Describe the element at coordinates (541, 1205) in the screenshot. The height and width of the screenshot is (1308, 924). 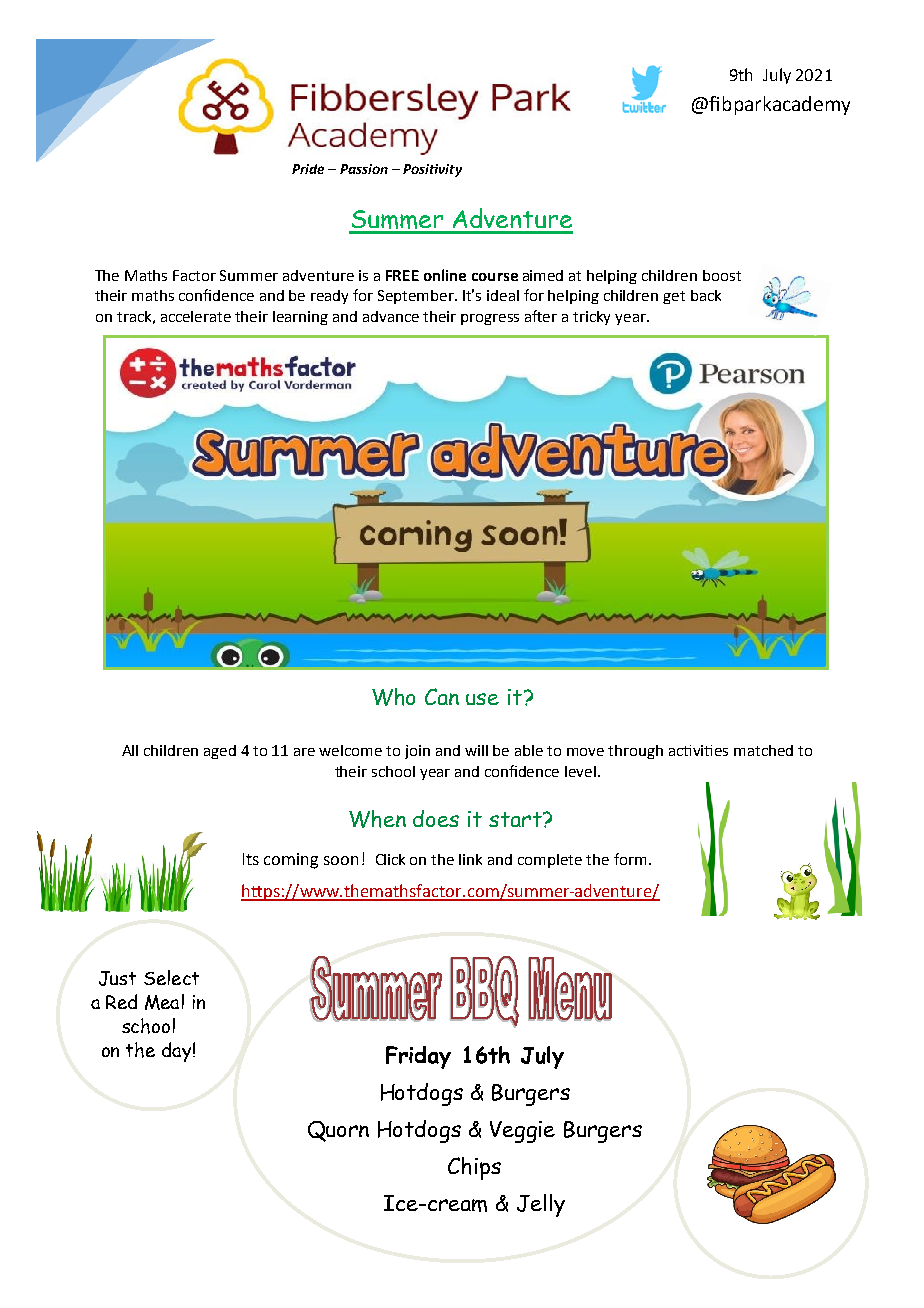
I see `Jelly` at that location.
